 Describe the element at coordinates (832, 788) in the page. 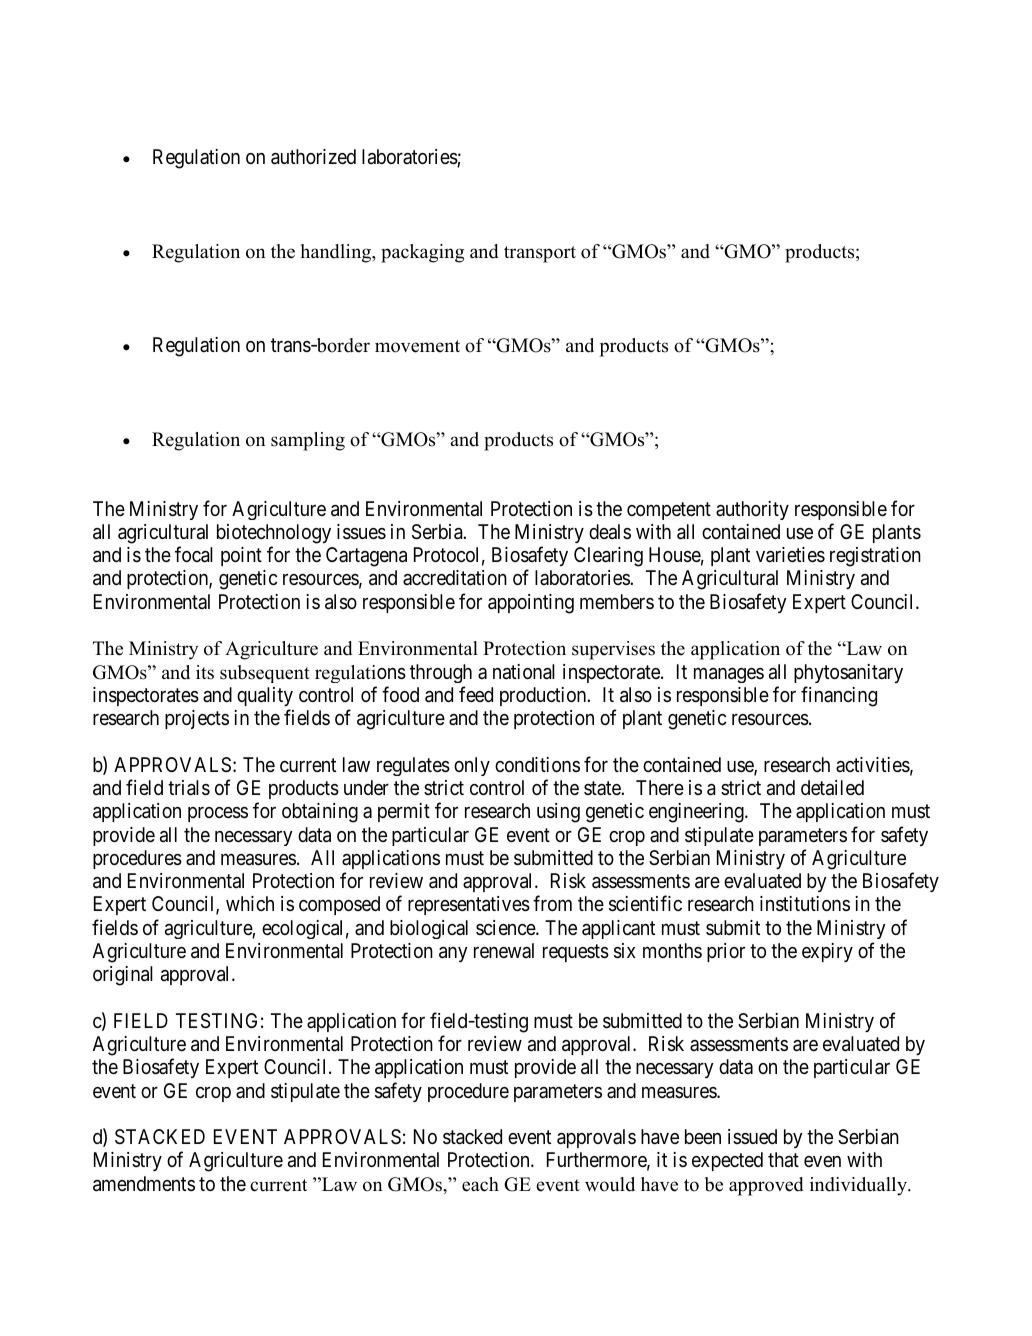

I see `detailed` at that location.
